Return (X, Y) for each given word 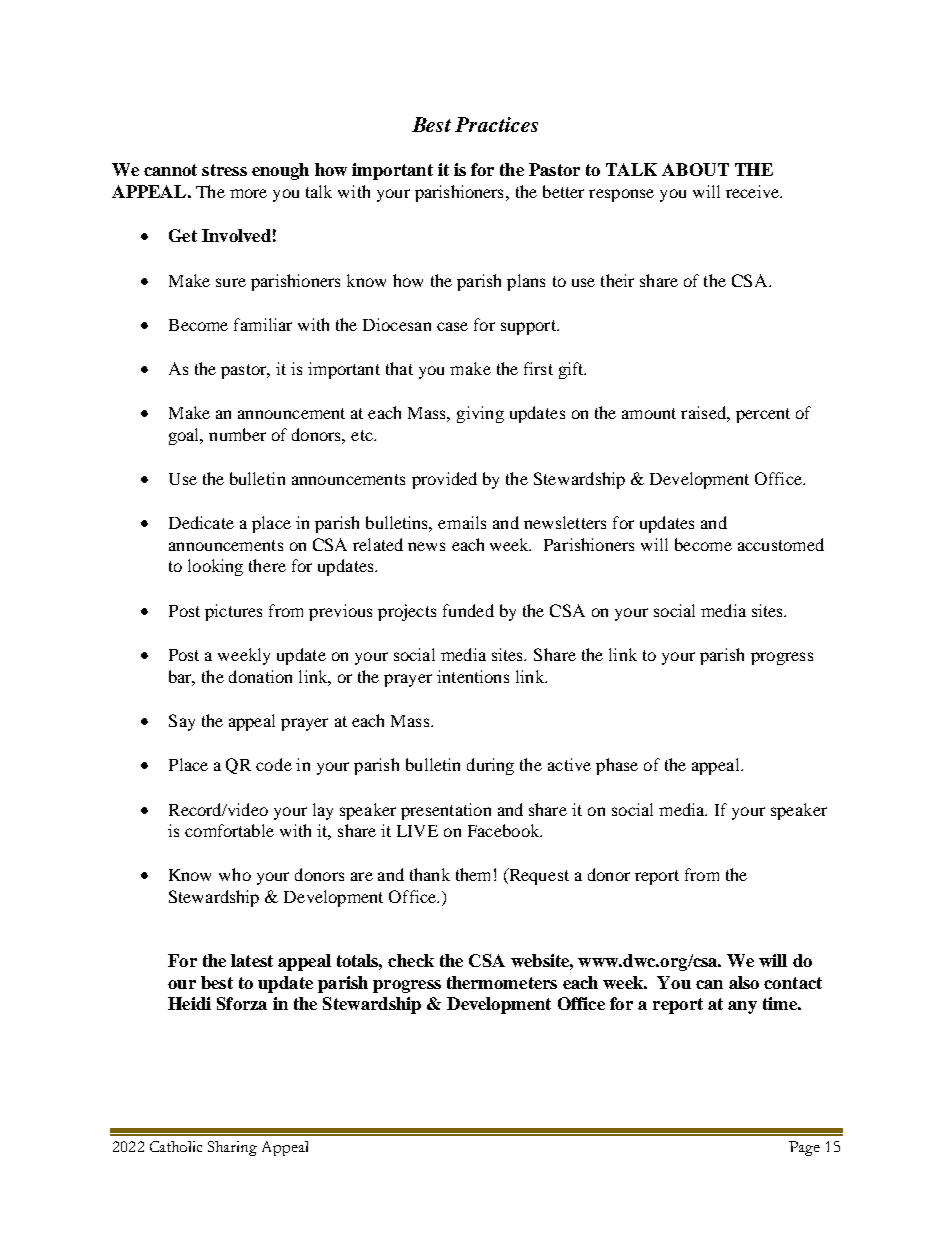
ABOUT (695, 169)
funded (468, 610)
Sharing (232, 1148)
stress (224, 170)
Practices (496, 124)
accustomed (781, 544)
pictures (233, 612)
